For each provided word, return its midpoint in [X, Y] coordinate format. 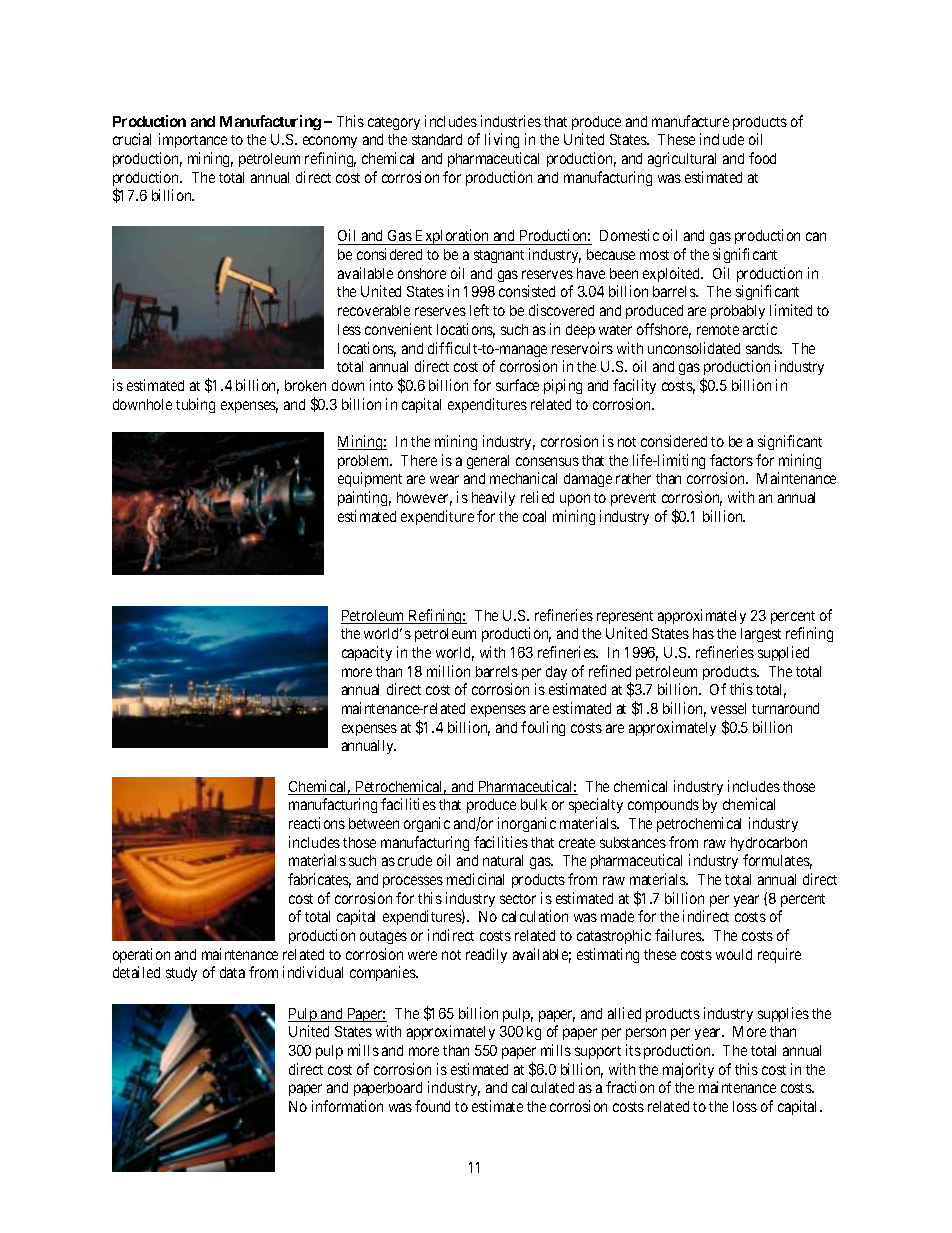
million [448, 671]
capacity [367, 653]
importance [193, 140]
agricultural [682, 159]
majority [688, 1070]
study [181, 974]
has [703, 633]
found [432, 1106]
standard [437, 139]
